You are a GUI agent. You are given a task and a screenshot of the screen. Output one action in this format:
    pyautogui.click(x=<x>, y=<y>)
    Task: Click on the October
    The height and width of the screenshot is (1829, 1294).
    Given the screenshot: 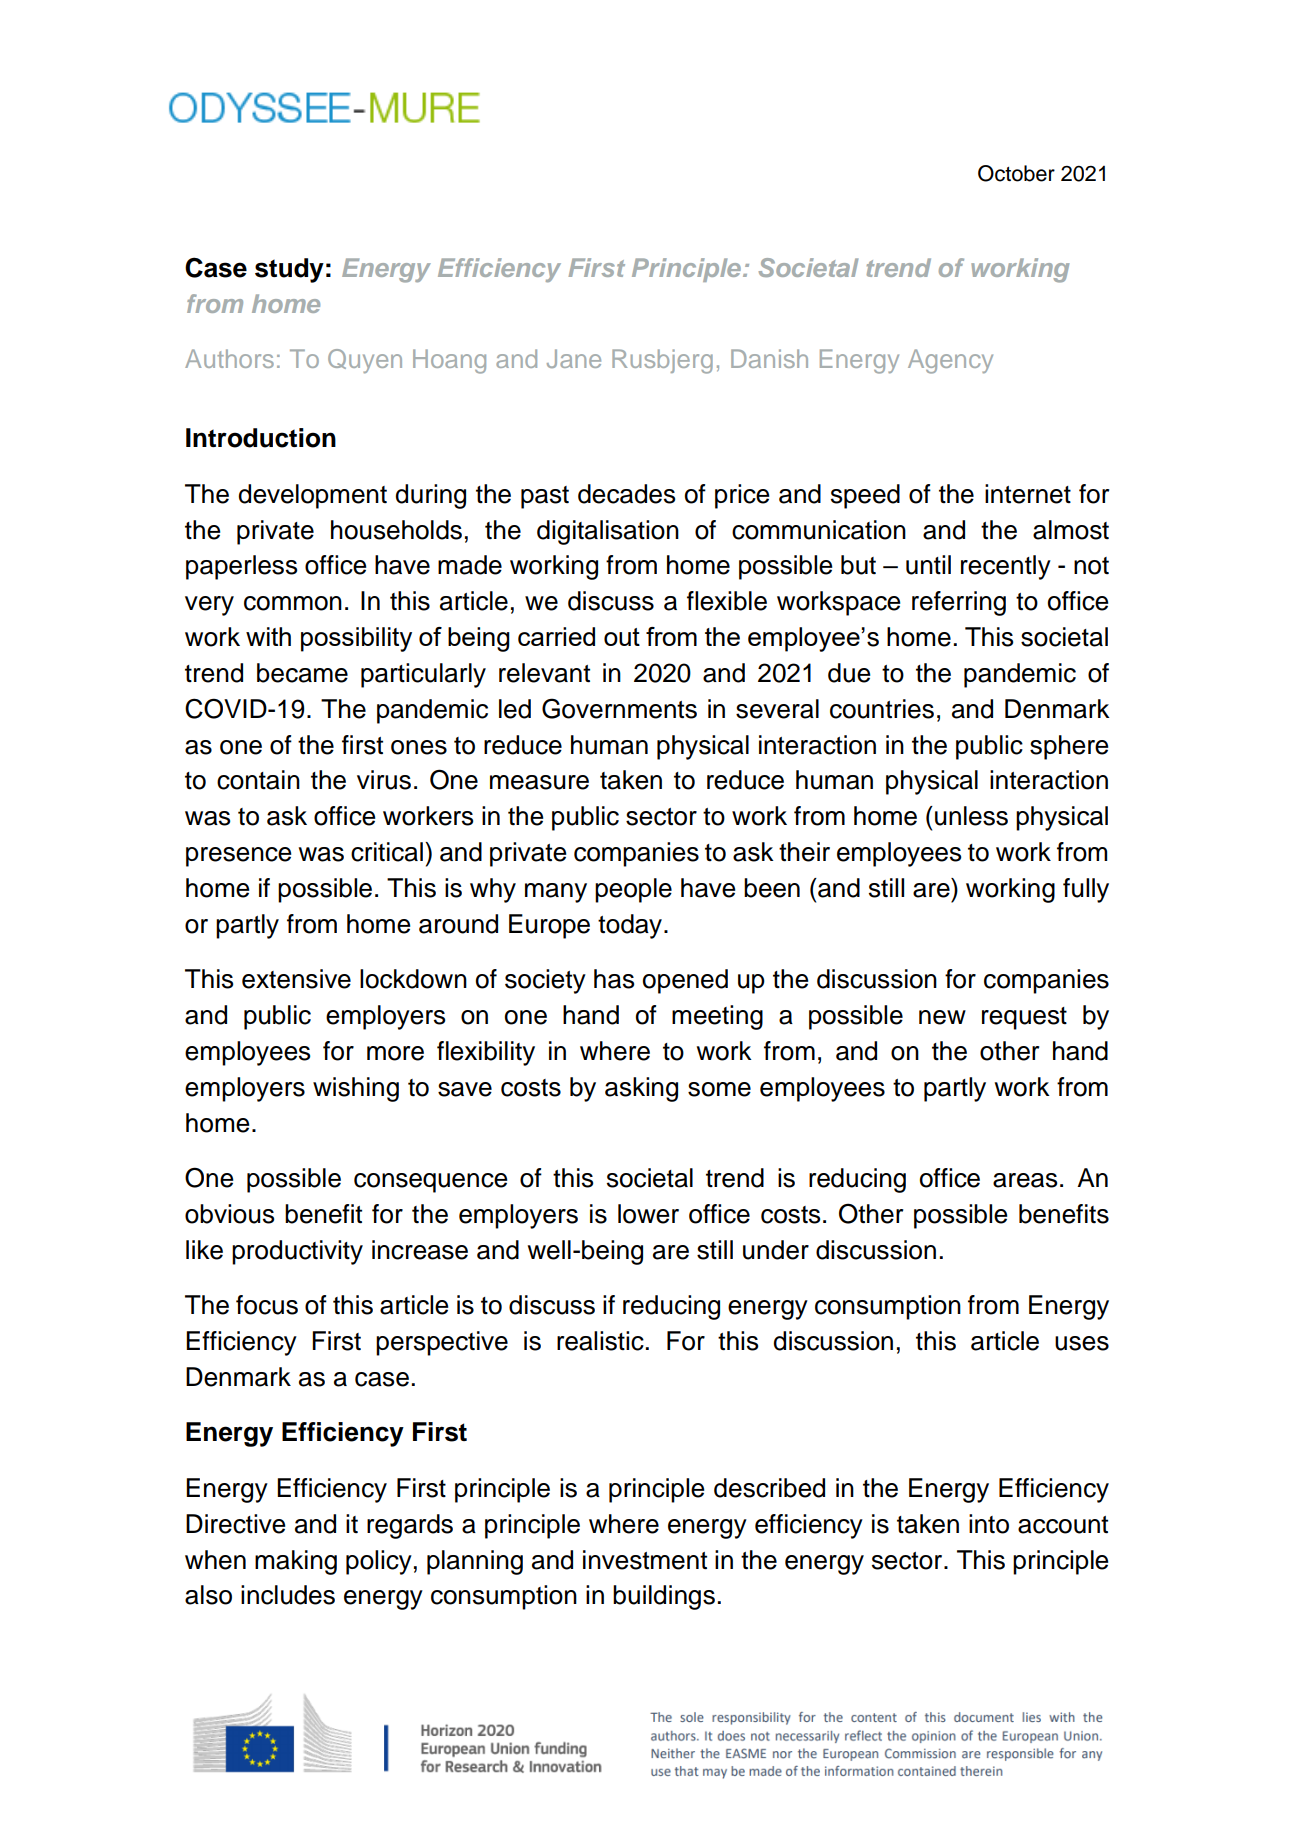 What is the action you would take?
    pyautogui.click(x=1016, y=173)
